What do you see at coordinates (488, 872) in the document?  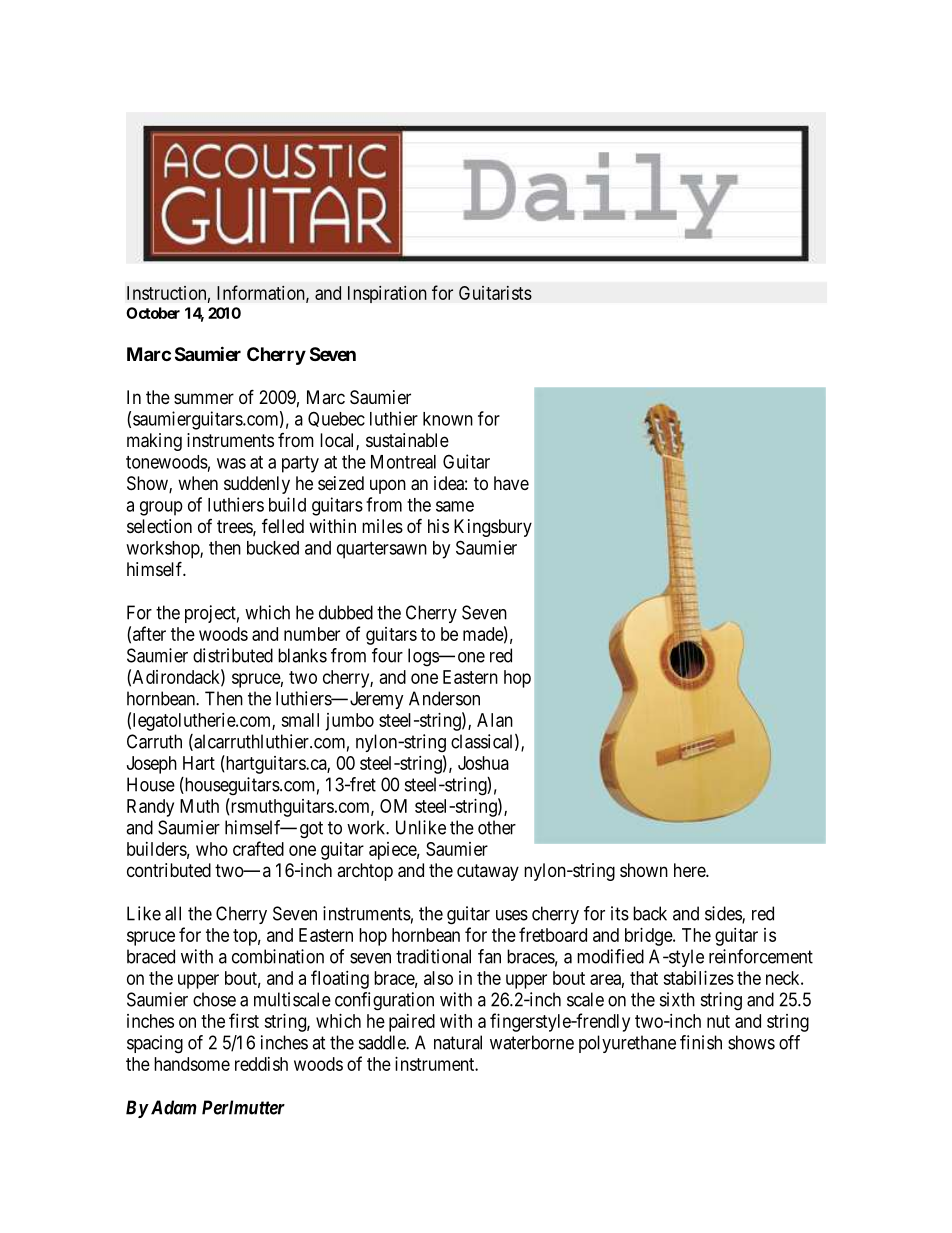 I see `cutaway` at bounding box center [488, 872].
